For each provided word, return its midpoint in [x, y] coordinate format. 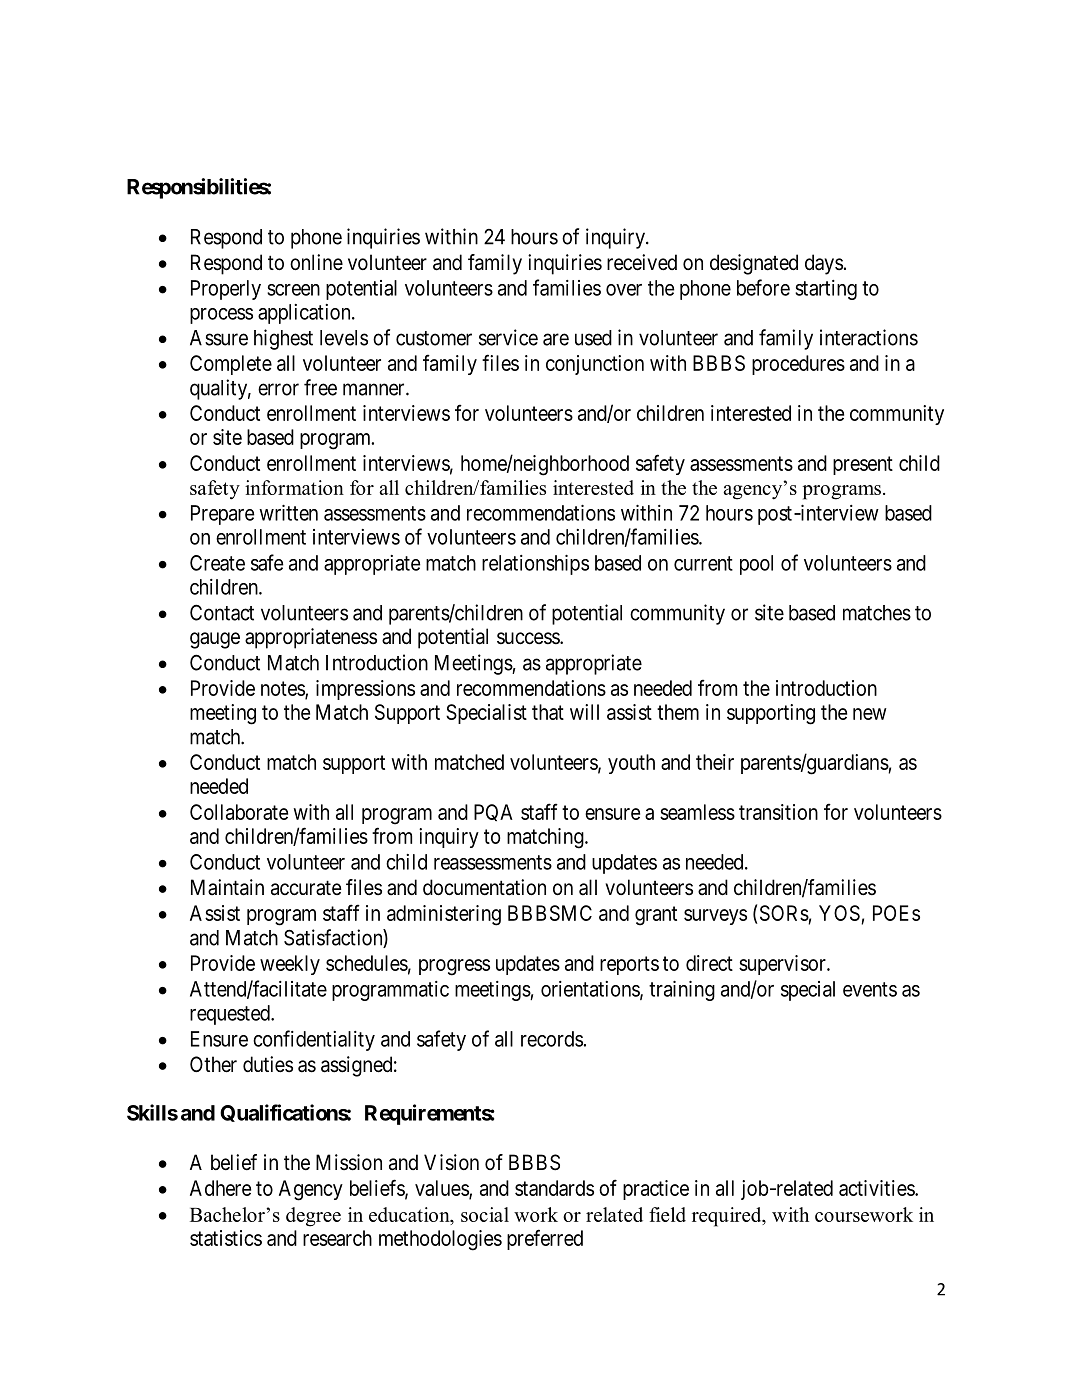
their [715, 762]
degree [313, 1217]
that [548, 712]
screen [293, 290]
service [508, 337]
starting [826, 290]
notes [283, 689]
